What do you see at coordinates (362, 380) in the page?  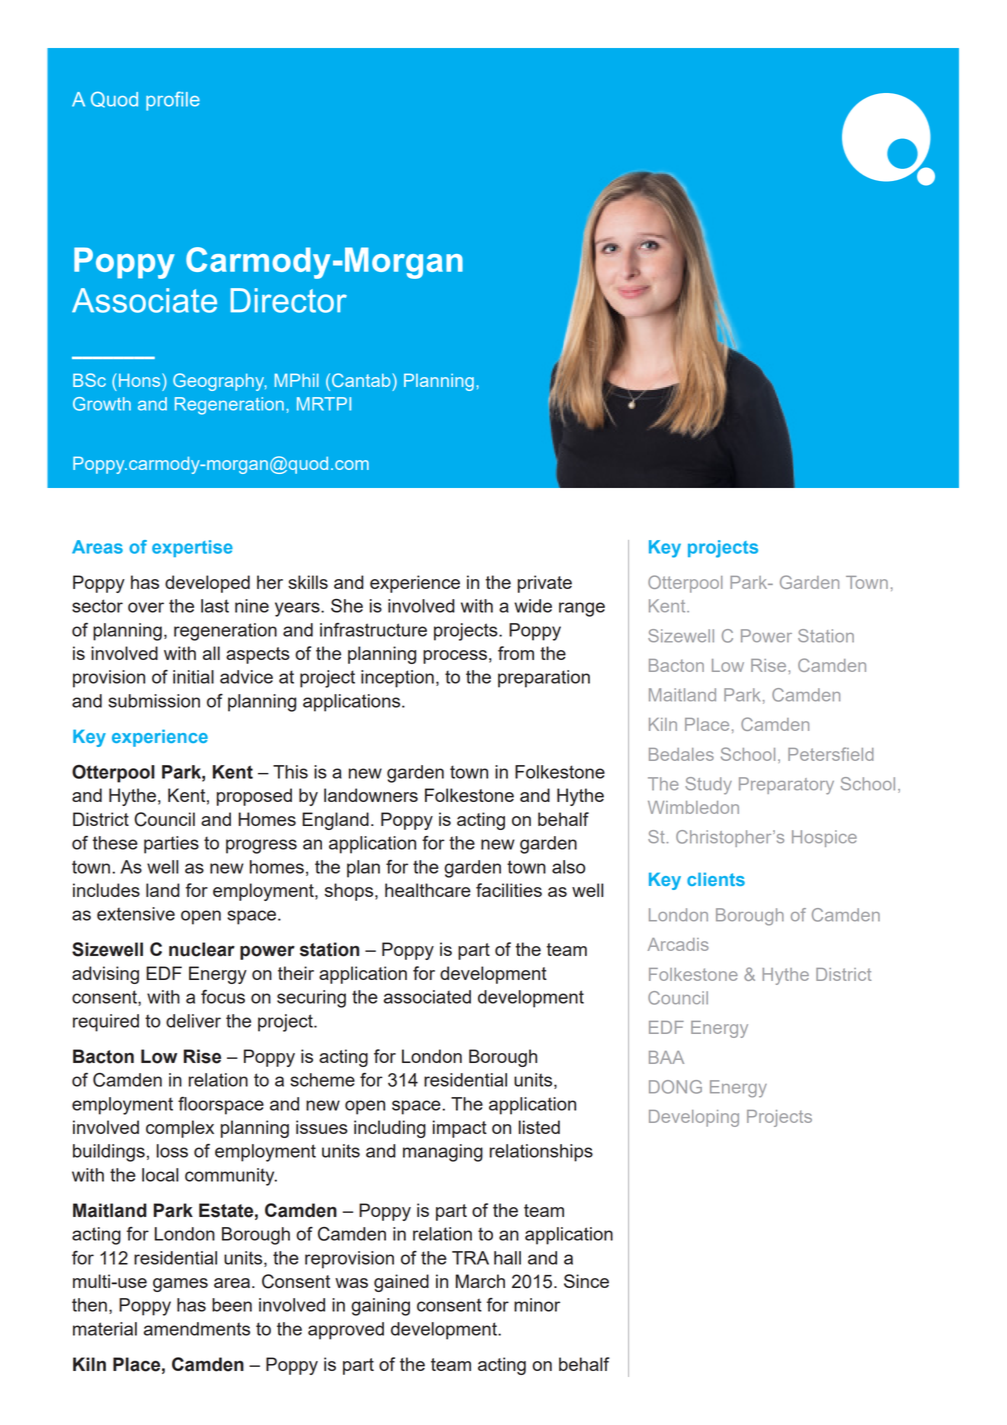 I see `Cantab` at bounding box center [362, 380].
